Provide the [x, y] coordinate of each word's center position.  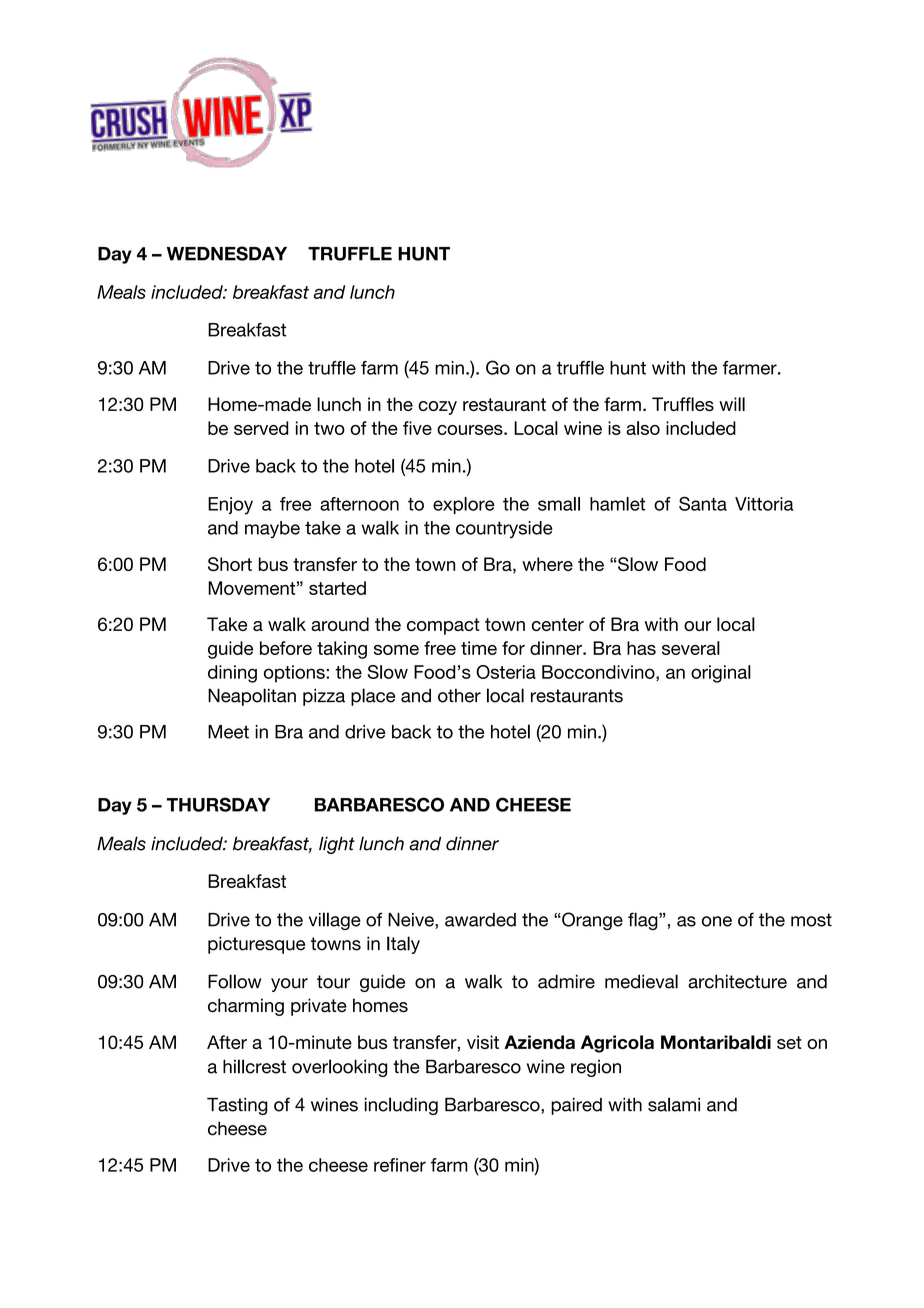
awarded [480, 920]
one [717, 921]
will [732, 404]
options [295, 674]
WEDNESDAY [227, 253]
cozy [437, 408]
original [721, 674]
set [789, 1042]
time [479, 648]
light [337, 845]
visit [483, 1042]
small [559, 504]
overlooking [339, 1068]
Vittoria [764, 504]
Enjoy [230, 506]
